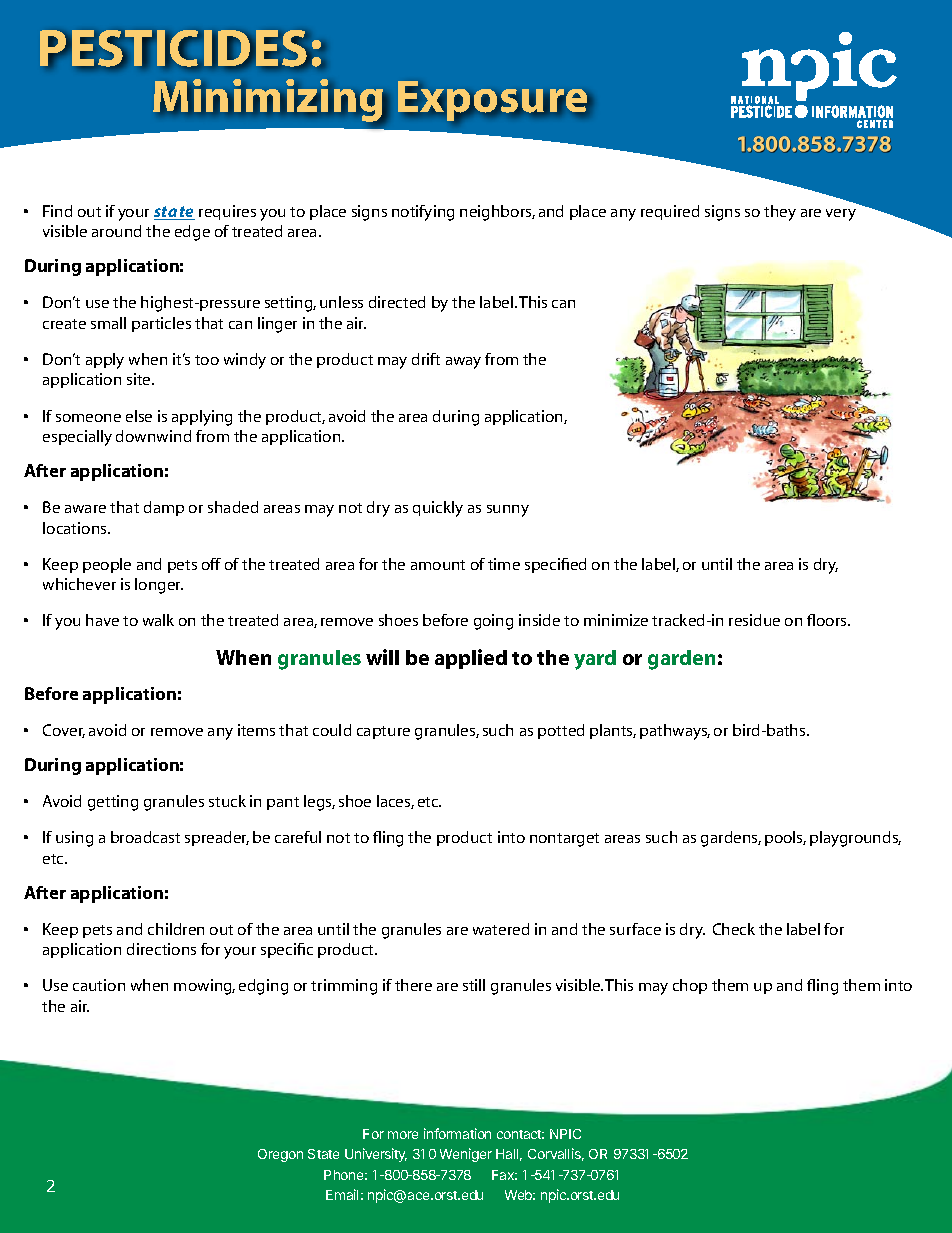  What do you see at coordinates (139, 416) in the screenshot?
I see `else` at bounding box center [139, 416].
